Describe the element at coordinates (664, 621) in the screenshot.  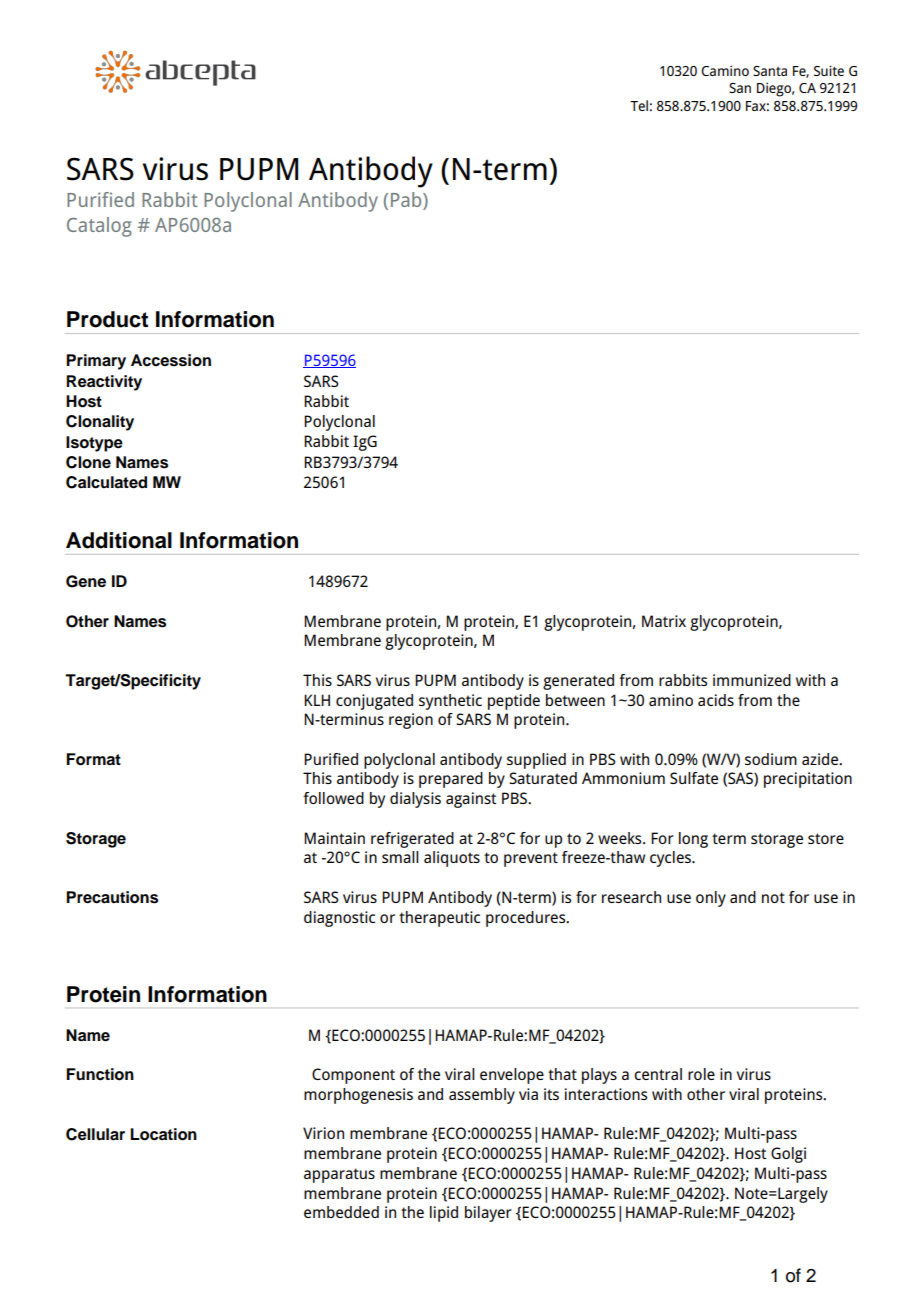
I see `Matrix` at that location.
